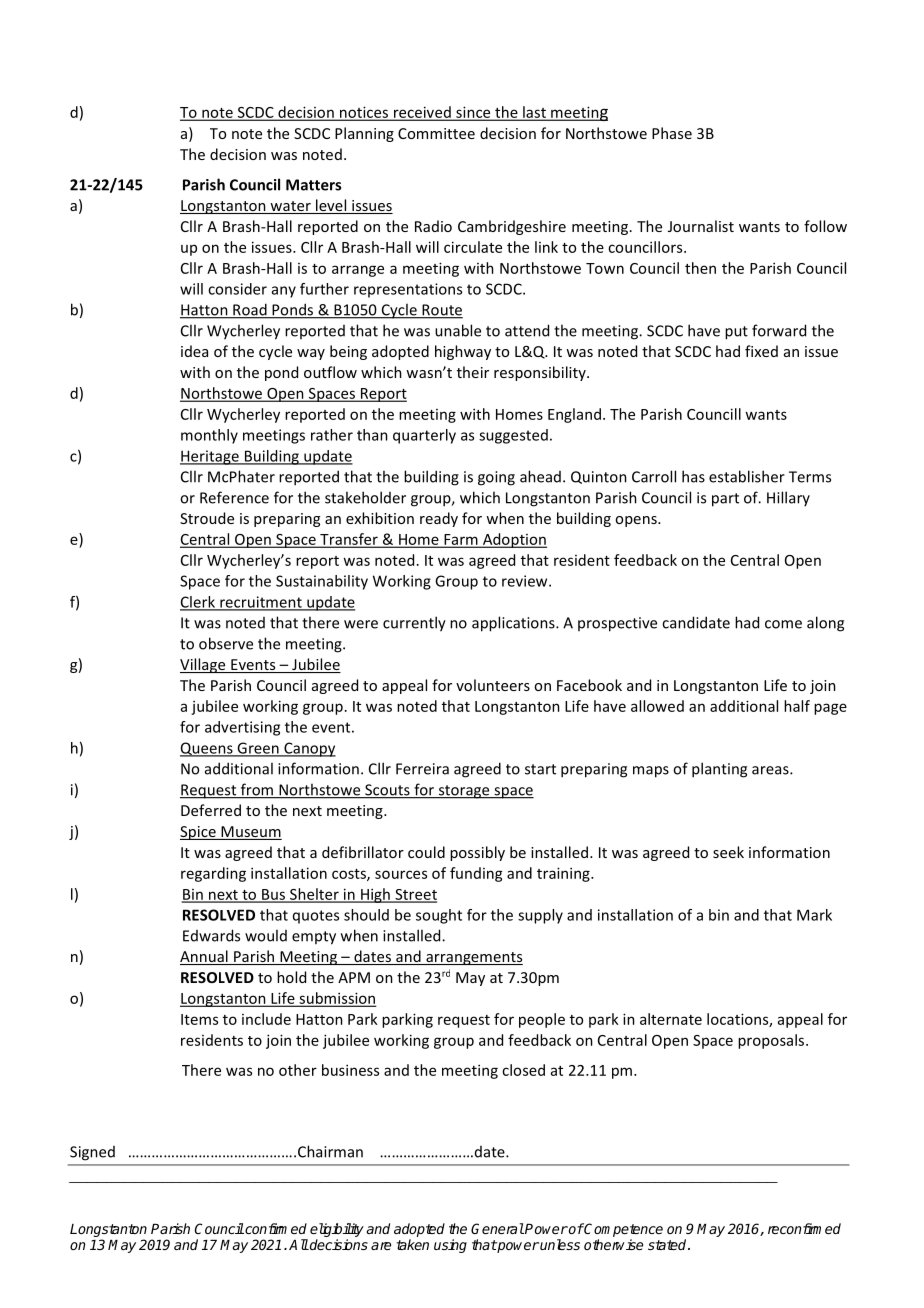 This screenshot has height=1308, width=924. I want to click on volunteers, so click(493, 685).
